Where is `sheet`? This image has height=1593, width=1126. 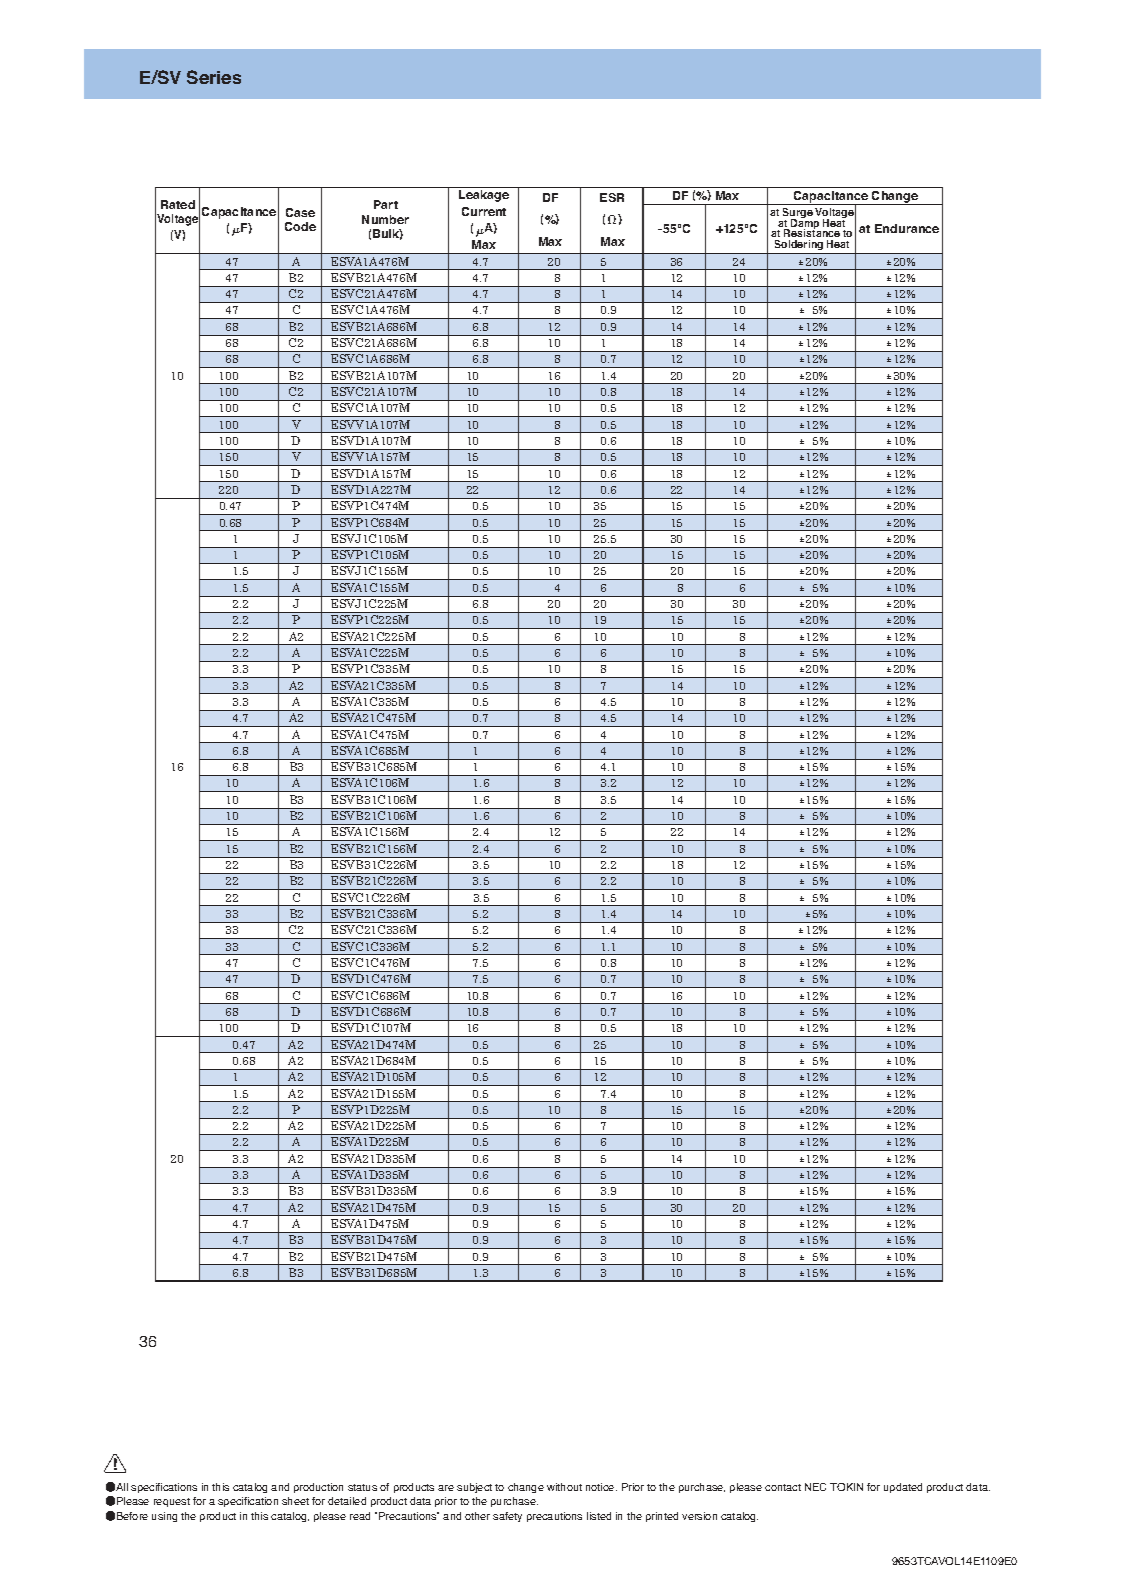
sheet is located at coordinates (295, 1501).
